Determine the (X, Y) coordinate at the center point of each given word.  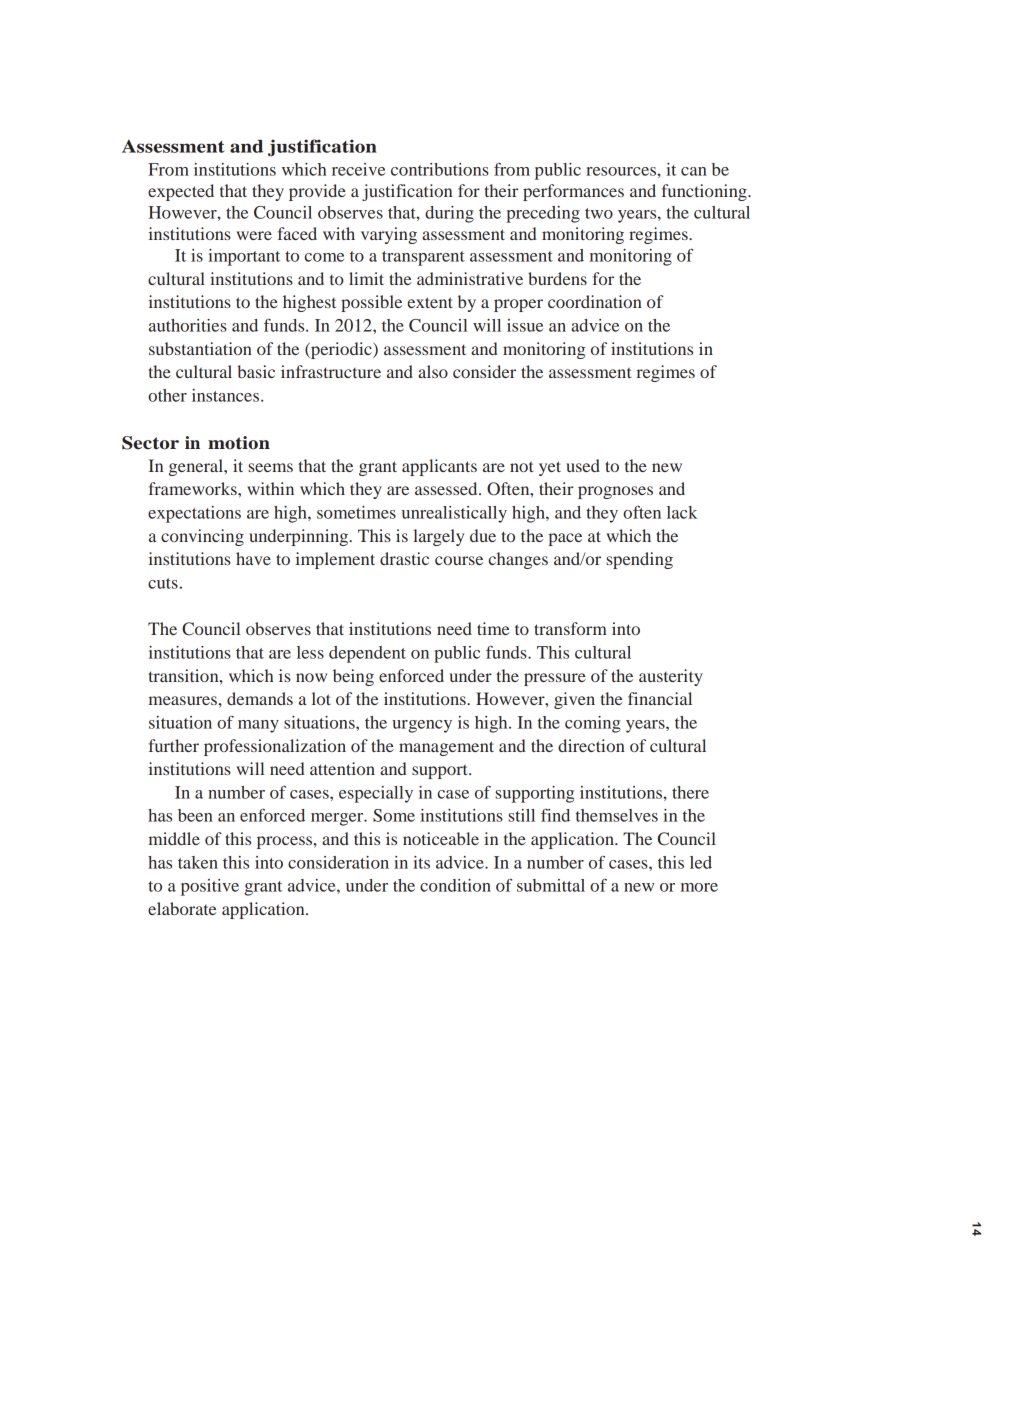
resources (622, 171)
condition (455, 885)
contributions (440, 169)
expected (181, 192)
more (699, 887)
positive (210, 887)
